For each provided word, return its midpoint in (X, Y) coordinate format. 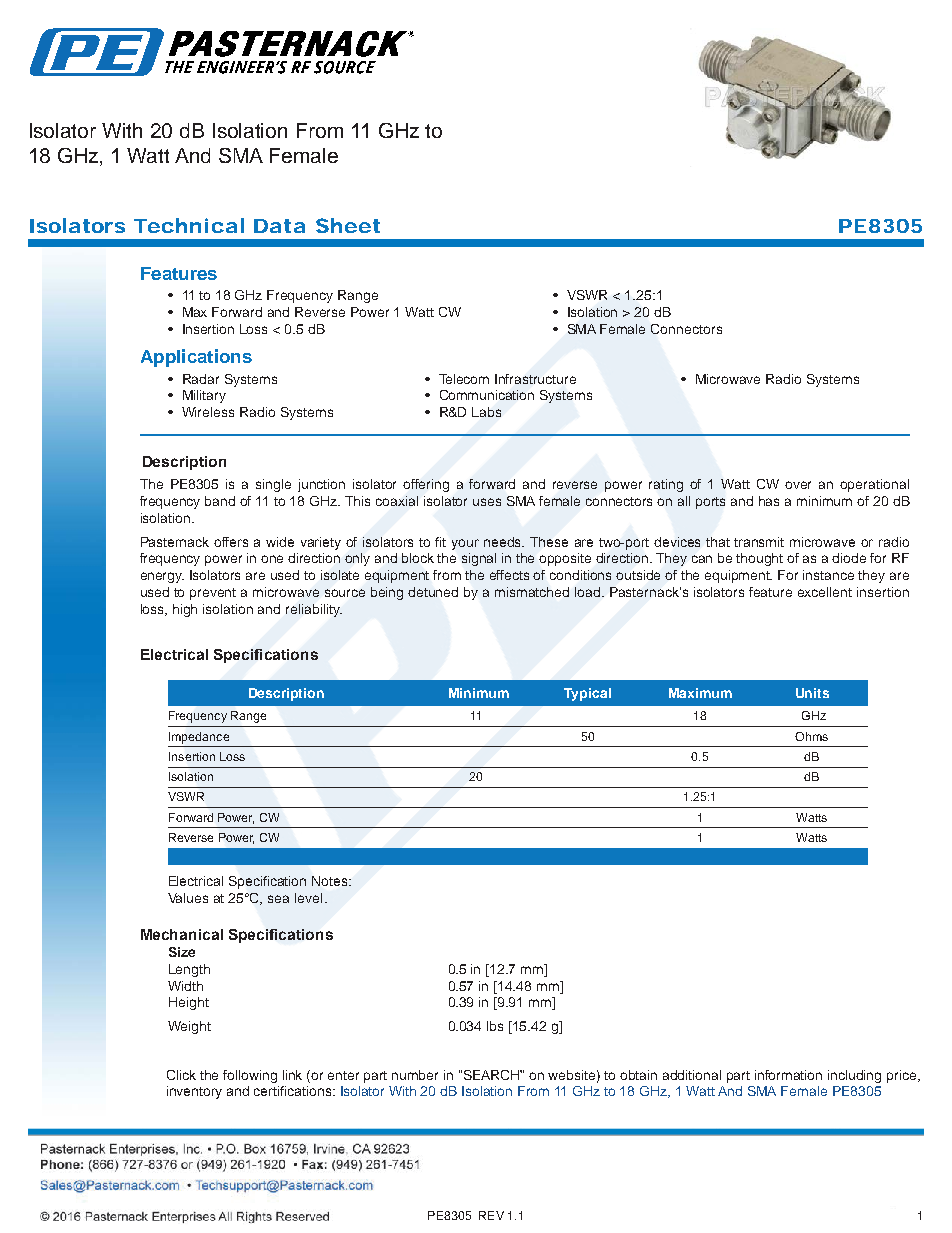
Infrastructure (535, 379)
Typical (587, 694)
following (250, 1076)
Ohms (811, 736)
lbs (495, 1026)
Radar (201, 379)
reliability (314, 610)
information (788, 1075)
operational (874, 485)
